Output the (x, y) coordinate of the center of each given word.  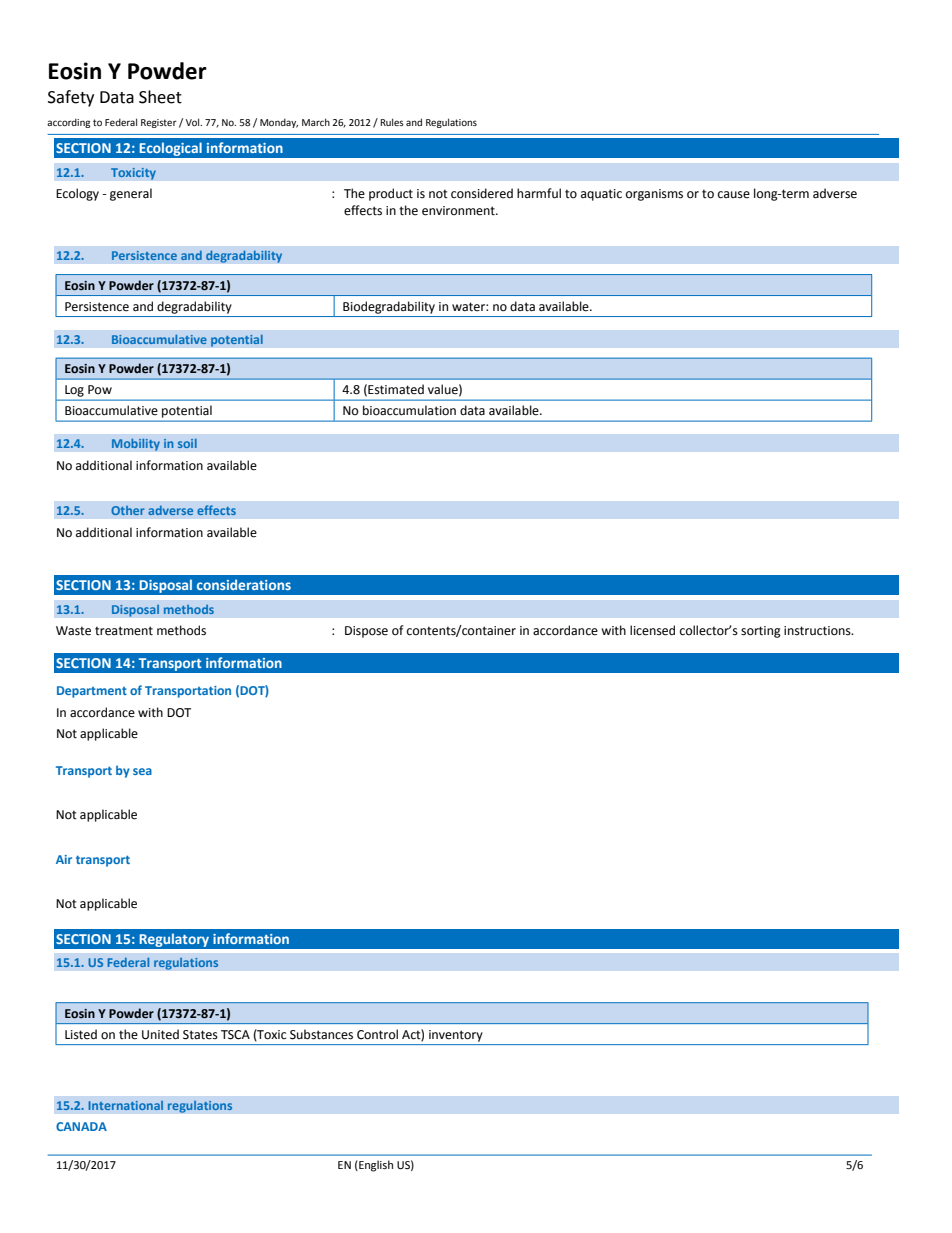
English (375, 1166)
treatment (124, 631)
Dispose (366, 632)
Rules (392, 122)
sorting (761, 632)
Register (159, 123)
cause (734, 195)
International (126, 1105)
